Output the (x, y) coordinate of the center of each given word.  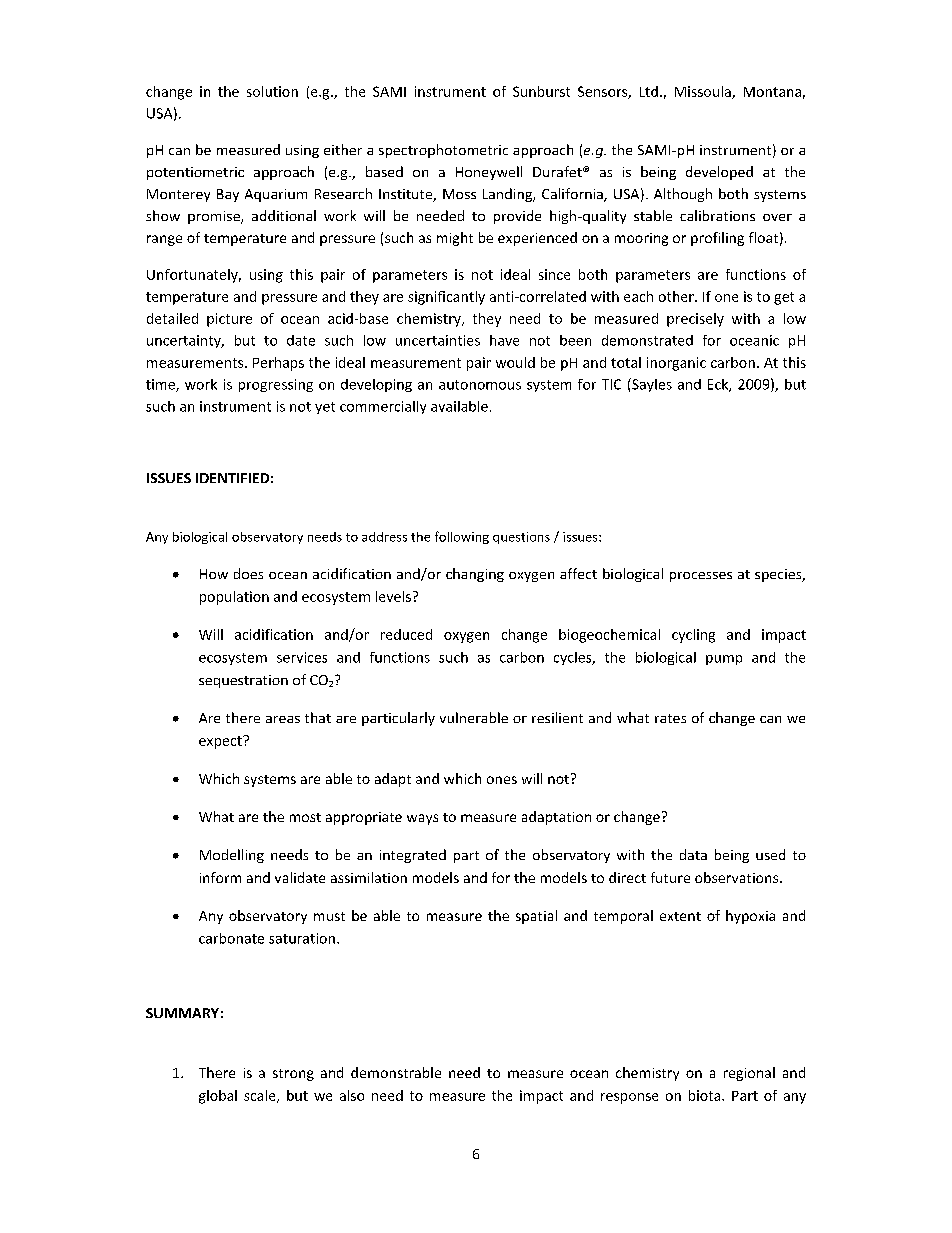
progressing (276, 385)
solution (272, 91)
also (352, 1095)
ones (502, 780)
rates (670, 718)
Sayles (651, 385)
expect (221, 742)
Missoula (704, 92)
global (218, 1097)
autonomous (480, 385)
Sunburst (541, 91)
